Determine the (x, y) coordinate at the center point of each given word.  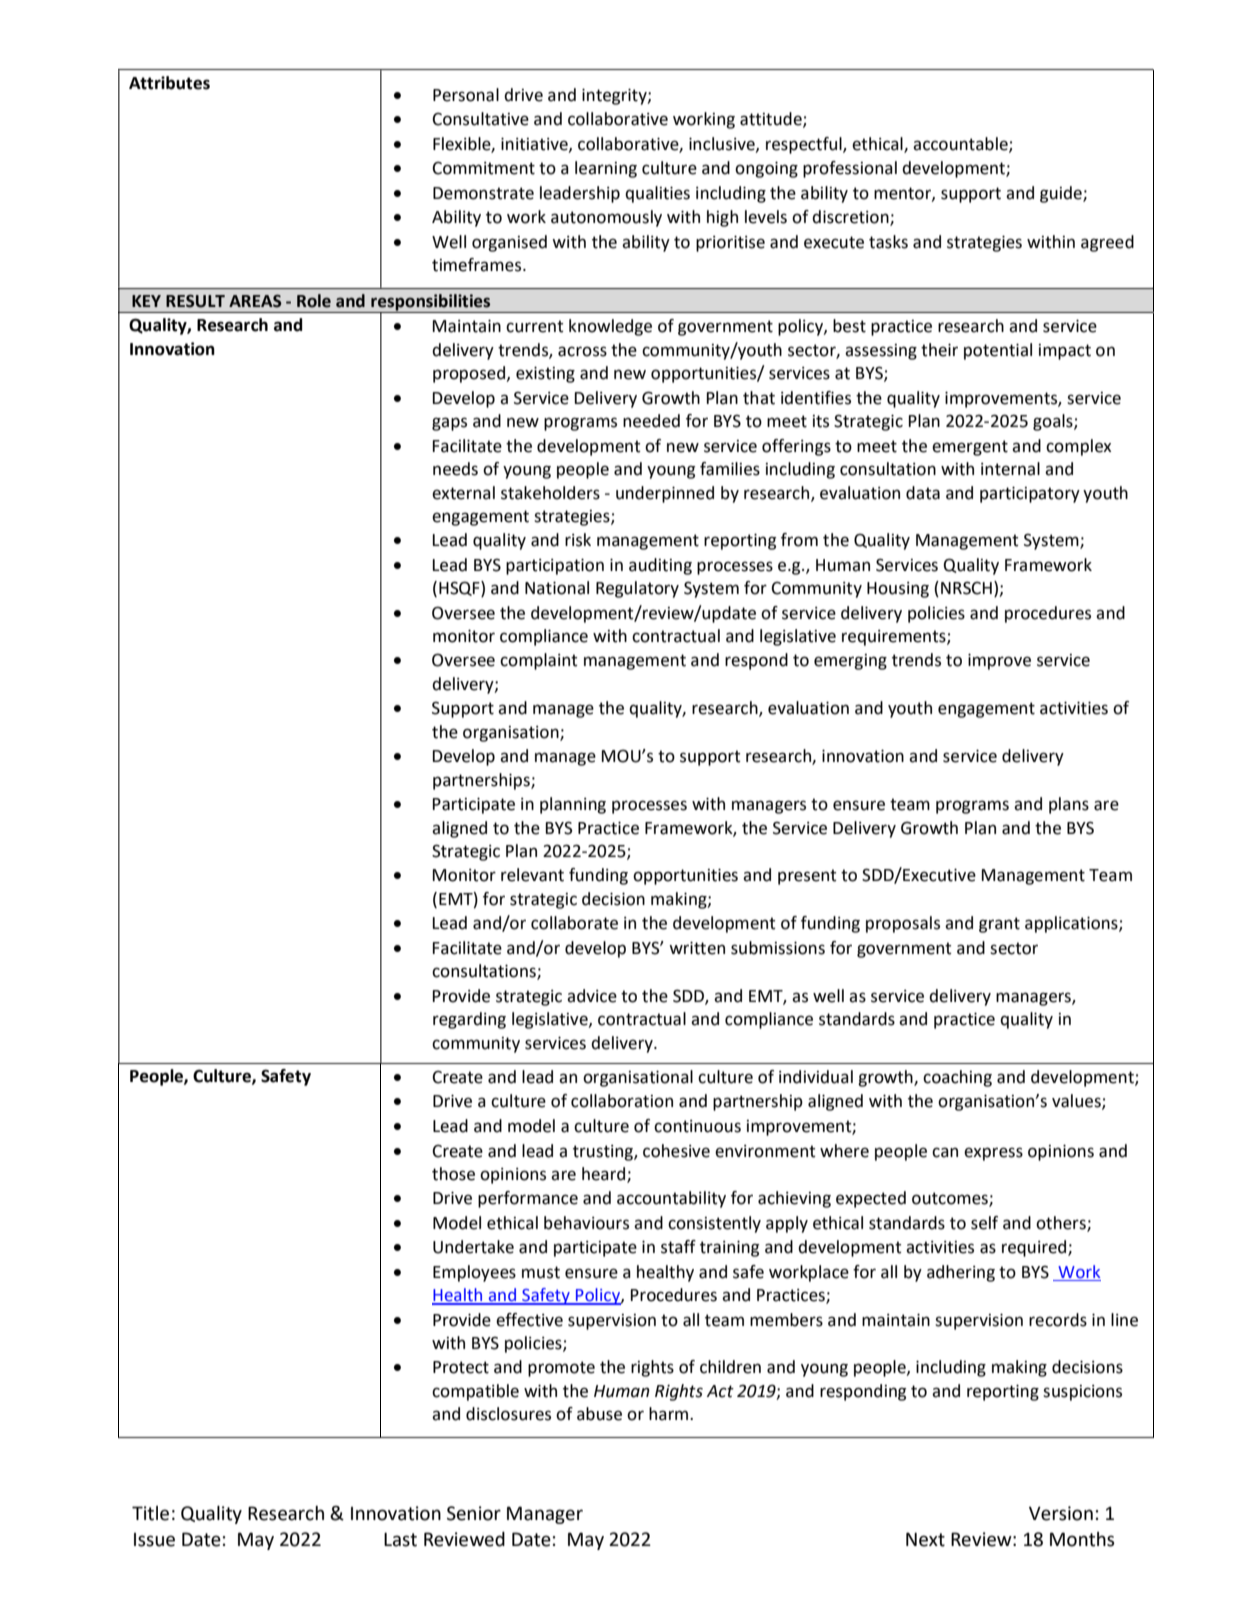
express (993, 1154)
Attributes (169, 83)
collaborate (574, 923)
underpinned (665, 494)
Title (150, 1513)
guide (1062, 194)
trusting (604, 1153)
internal (1010, 469)
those (453, 1174)
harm (670, 1414)
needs (455, 469)
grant (999, 925)
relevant (532, 875)
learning (606, 169)
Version (1061, 1513)
